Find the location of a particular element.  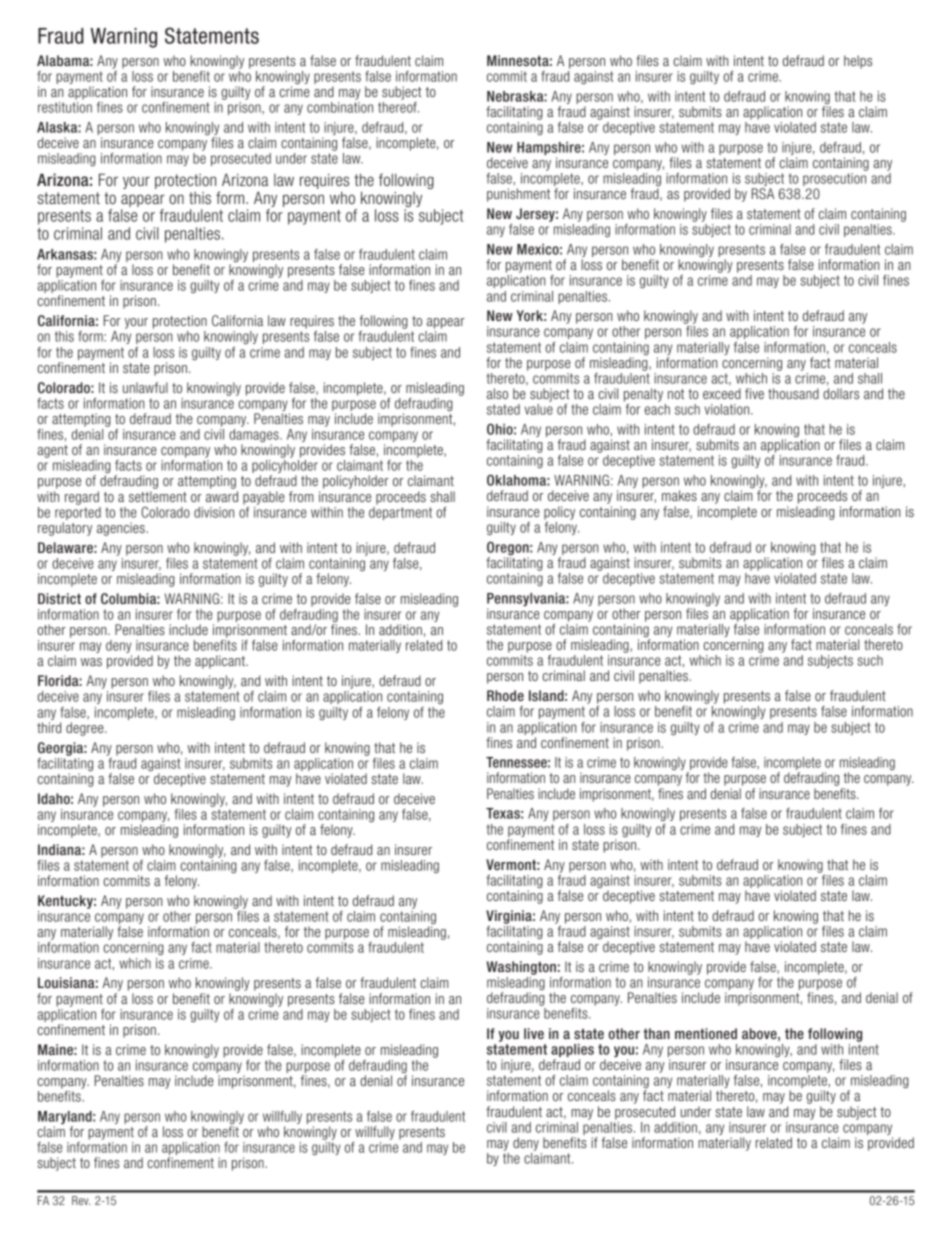

five is located at coordinates (754, 393).
